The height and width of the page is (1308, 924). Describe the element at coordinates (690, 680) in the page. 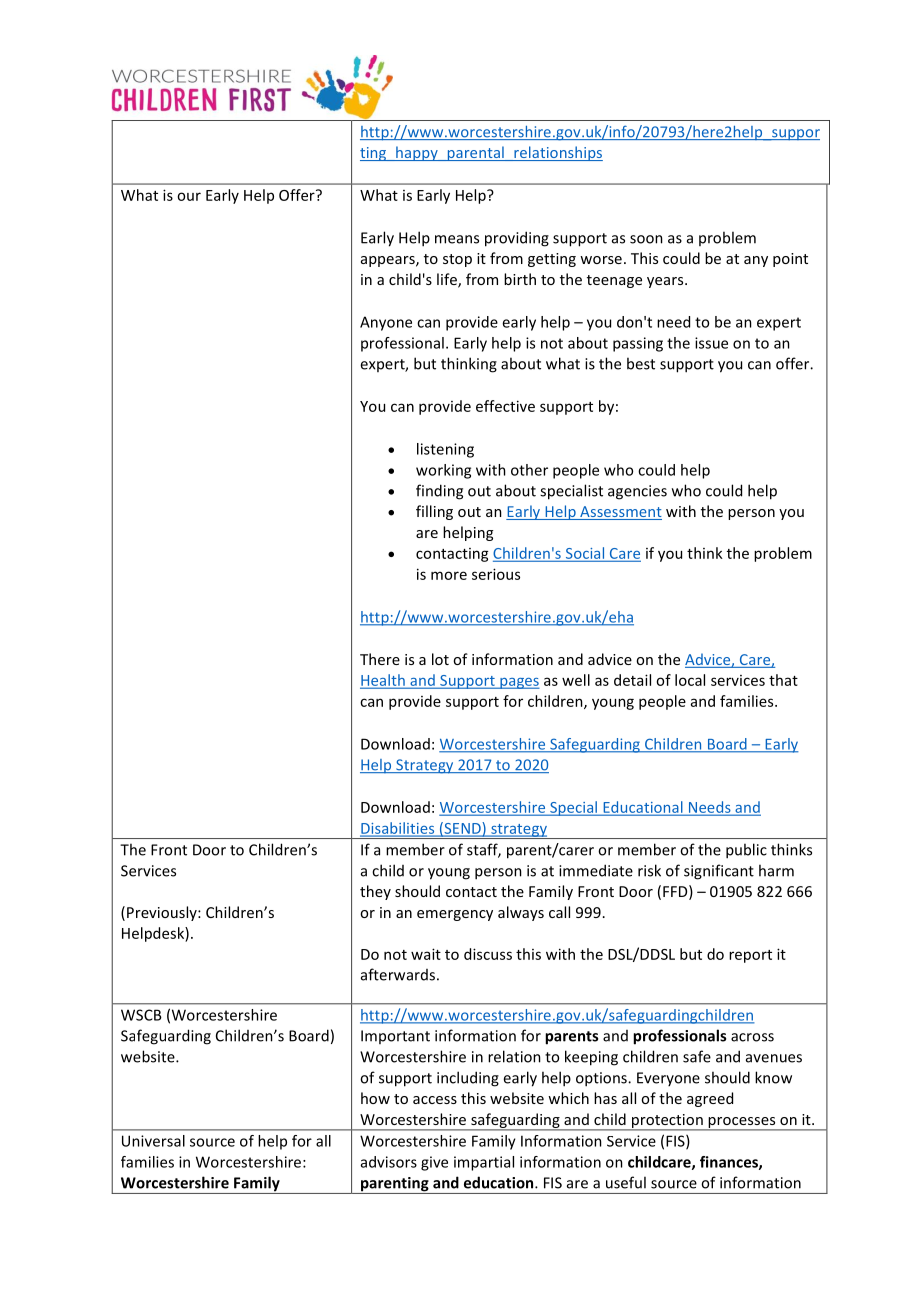

I see `local` at that location.
